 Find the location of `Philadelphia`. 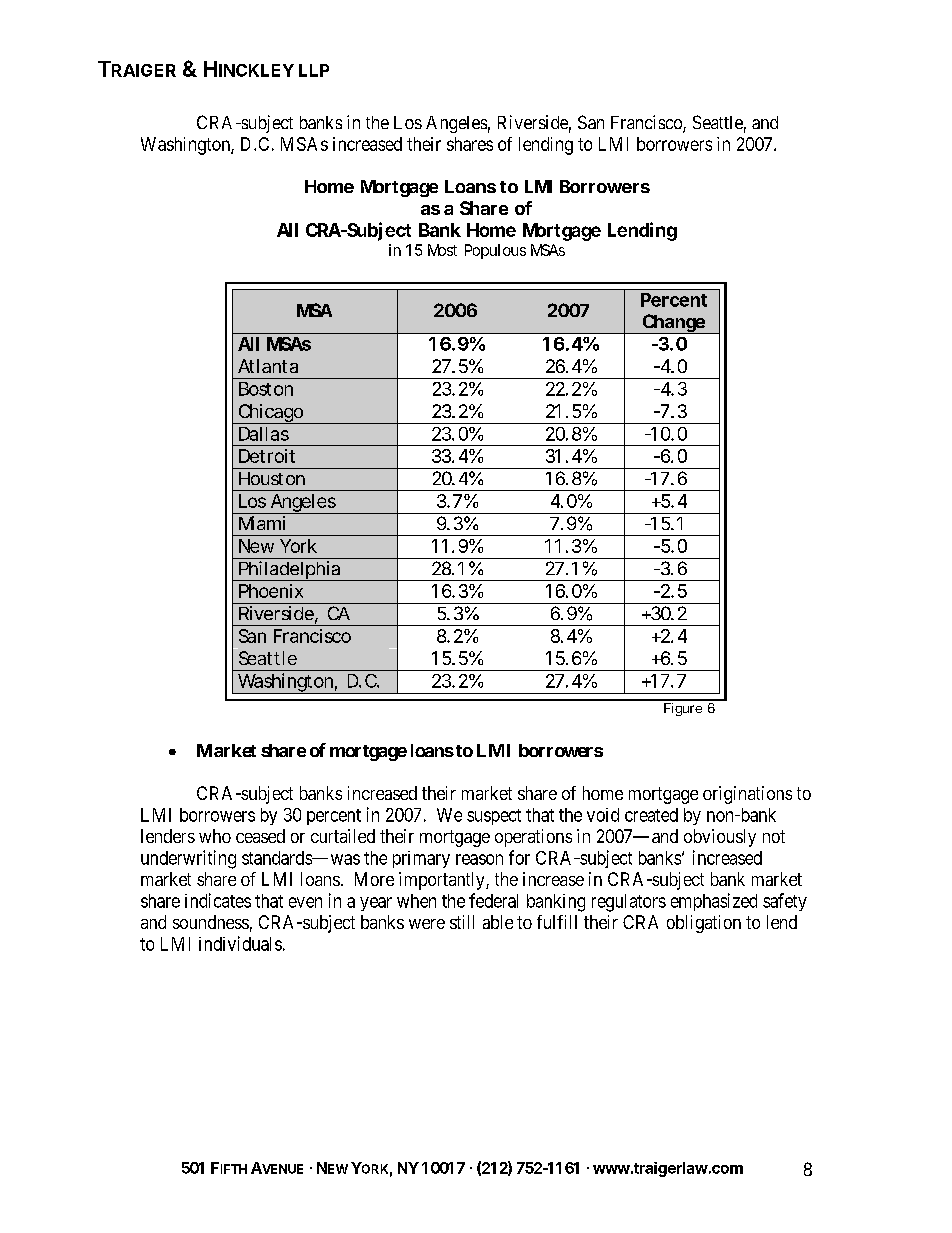

Philadelphia is located at coordinates (289, 571).
